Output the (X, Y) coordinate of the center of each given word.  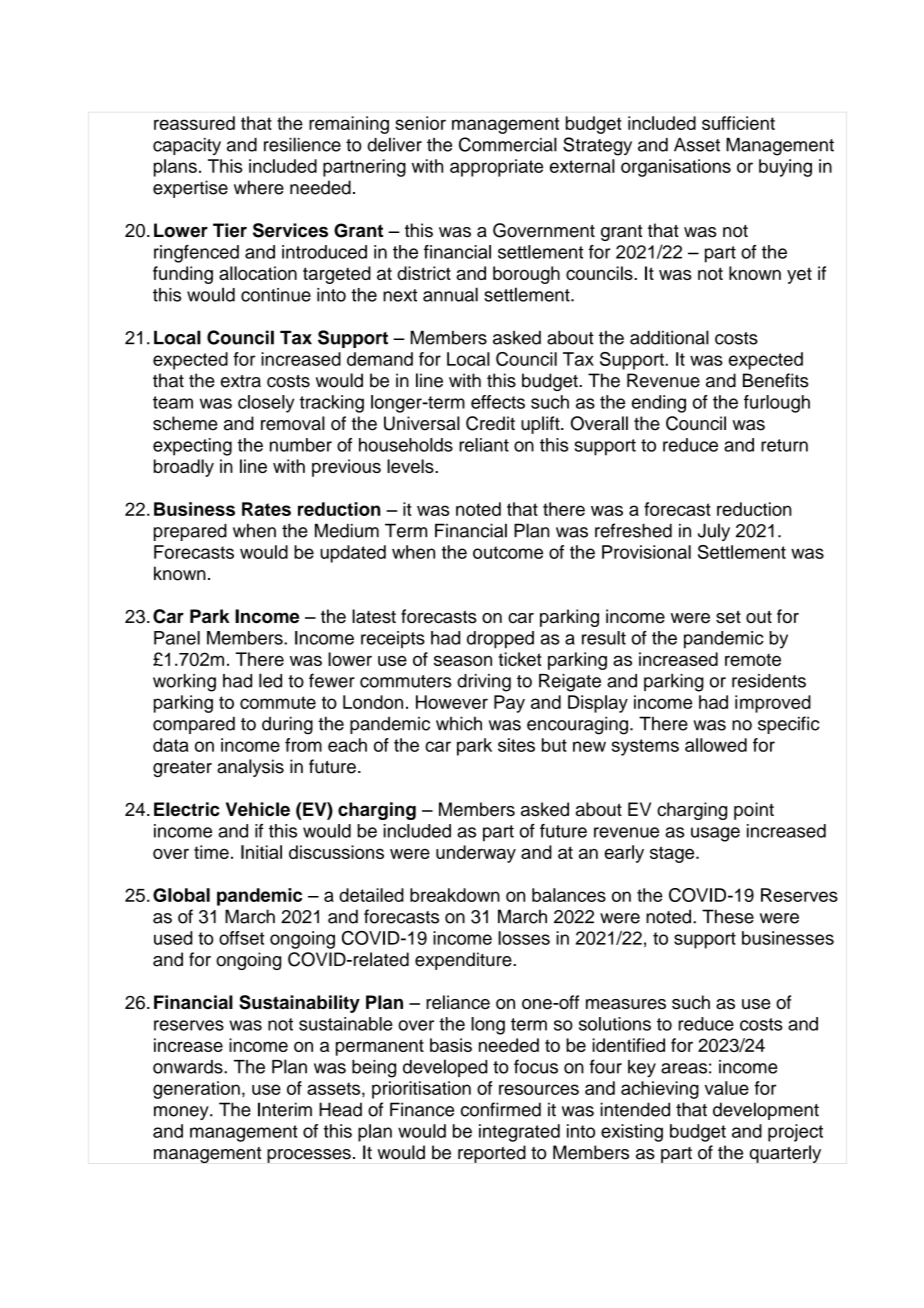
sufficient (738, 123)
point (754, 811)
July (714, 532)
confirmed (501, 1109)
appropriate (496, 168)
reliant (484, 445)
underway (476, 854)
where (259, 187)
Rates (266, 509)
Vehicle (258, 809)
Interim (285, 1109)
